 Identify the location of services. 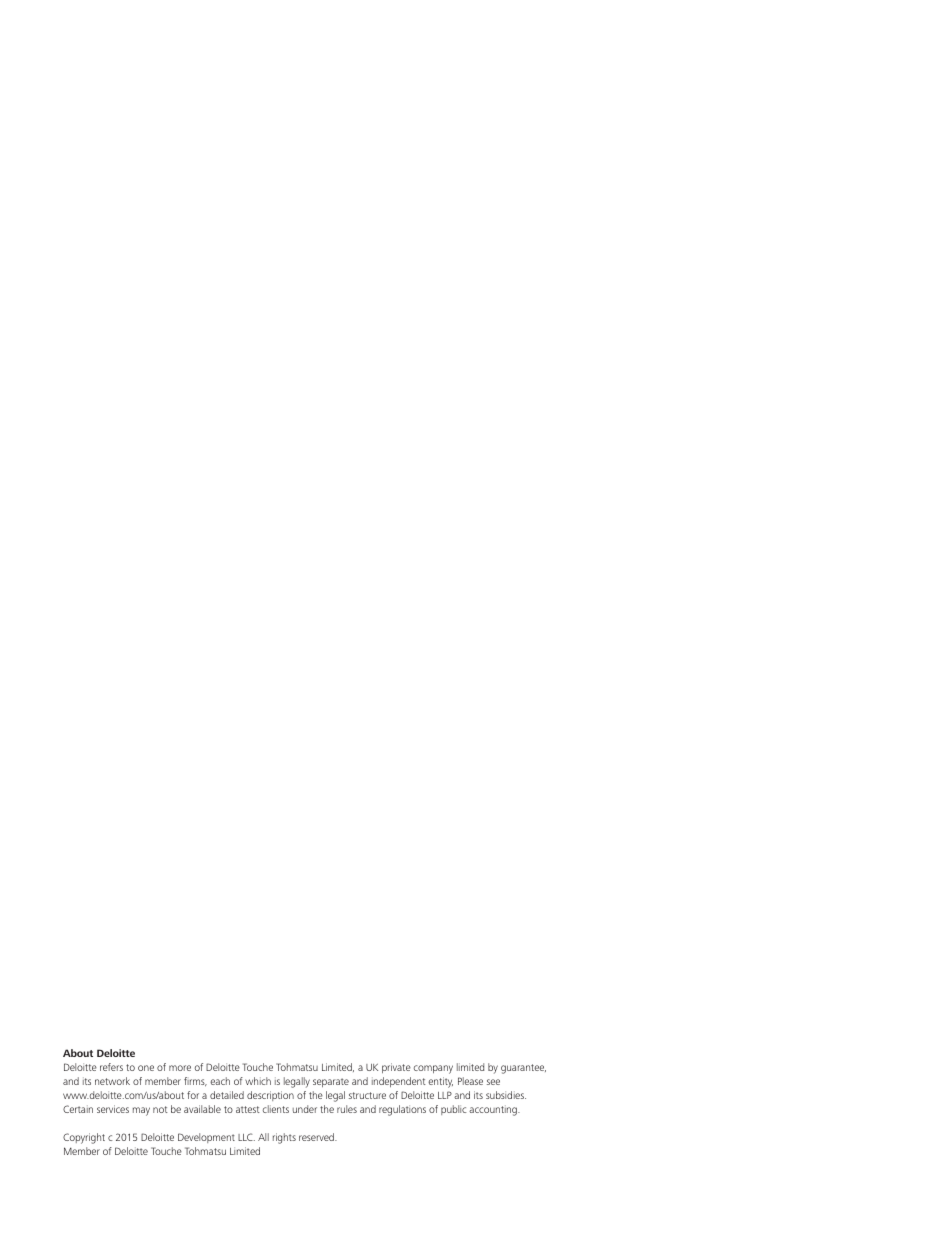
(113, 1109).
